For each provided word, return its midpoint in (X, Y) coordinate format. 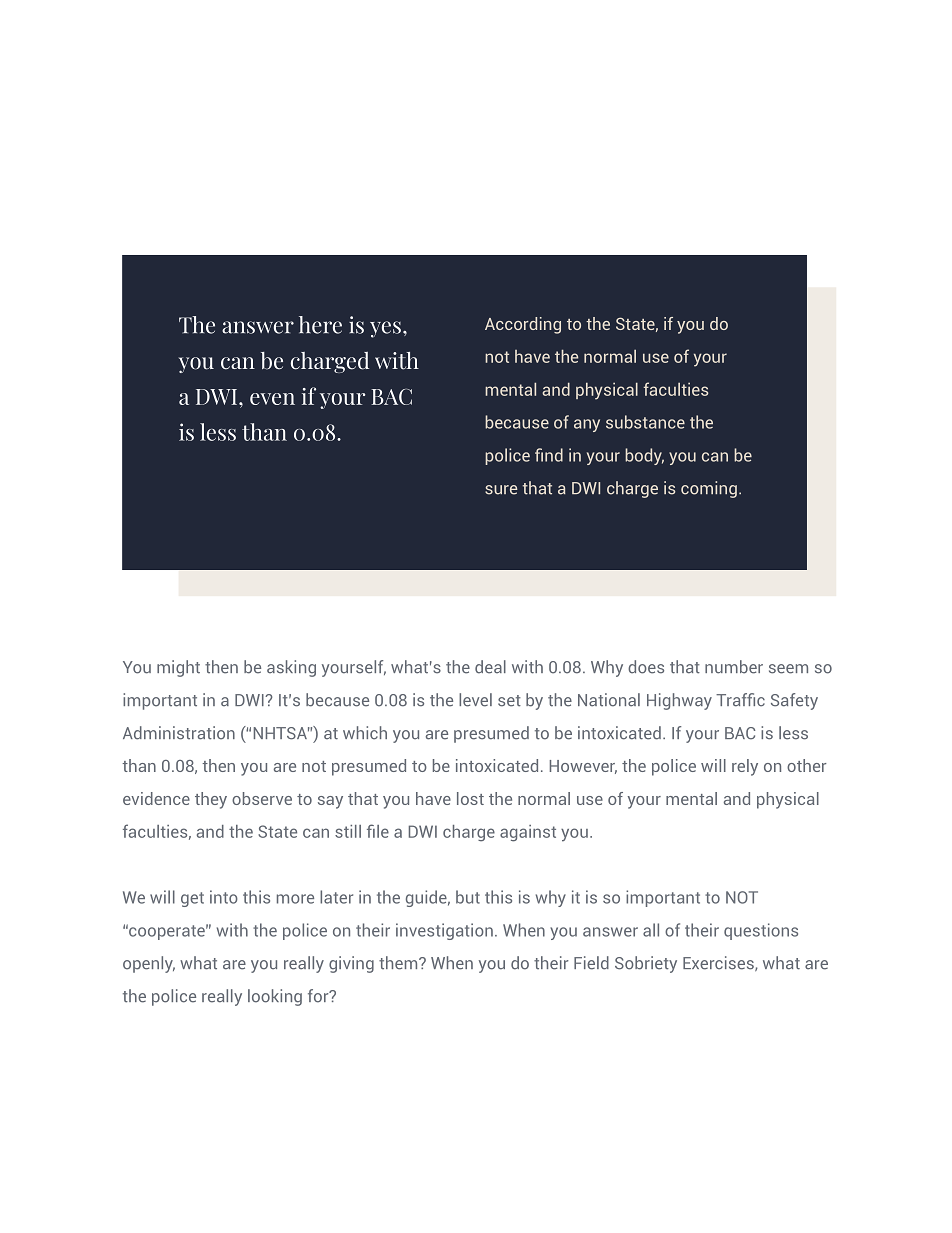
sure (501, 490)
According (523, 325)
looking (275, 997)
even (272, 399)
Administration (179, 733)
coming (709, 489)
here (320, 325)
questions (761, 931)
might (178, 668)
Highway (679, 701)
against (528, 833)
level (475, 700)
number (734, 667)
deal (490, 667)
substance (645, 422)
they (211, 800)
